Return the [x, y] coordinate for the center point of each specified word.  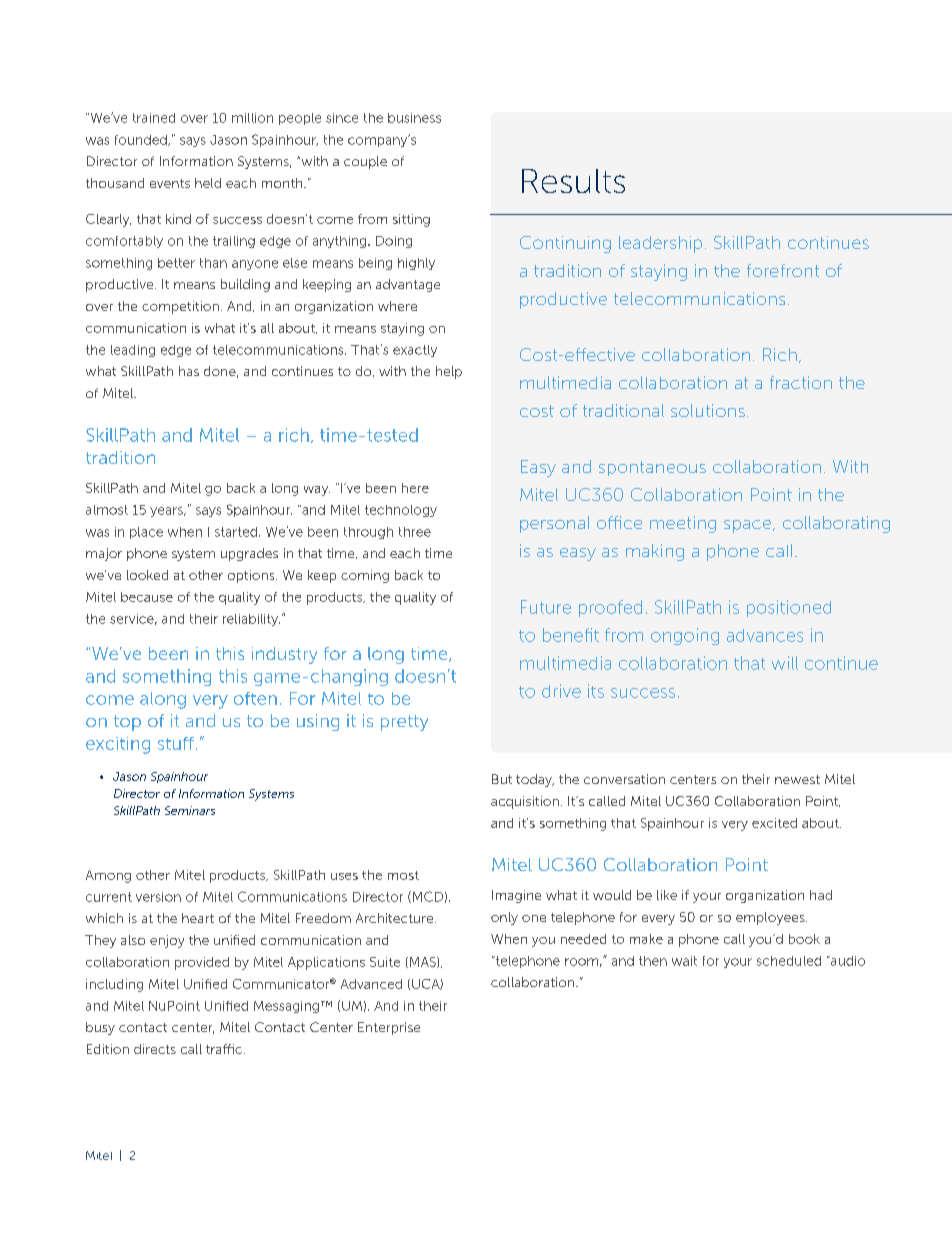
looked [147, 575]
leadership [660, 244]
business [414, 118]
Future [546, 607]
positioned [789, 608]
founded [142, 140]
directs [155, 1049]
